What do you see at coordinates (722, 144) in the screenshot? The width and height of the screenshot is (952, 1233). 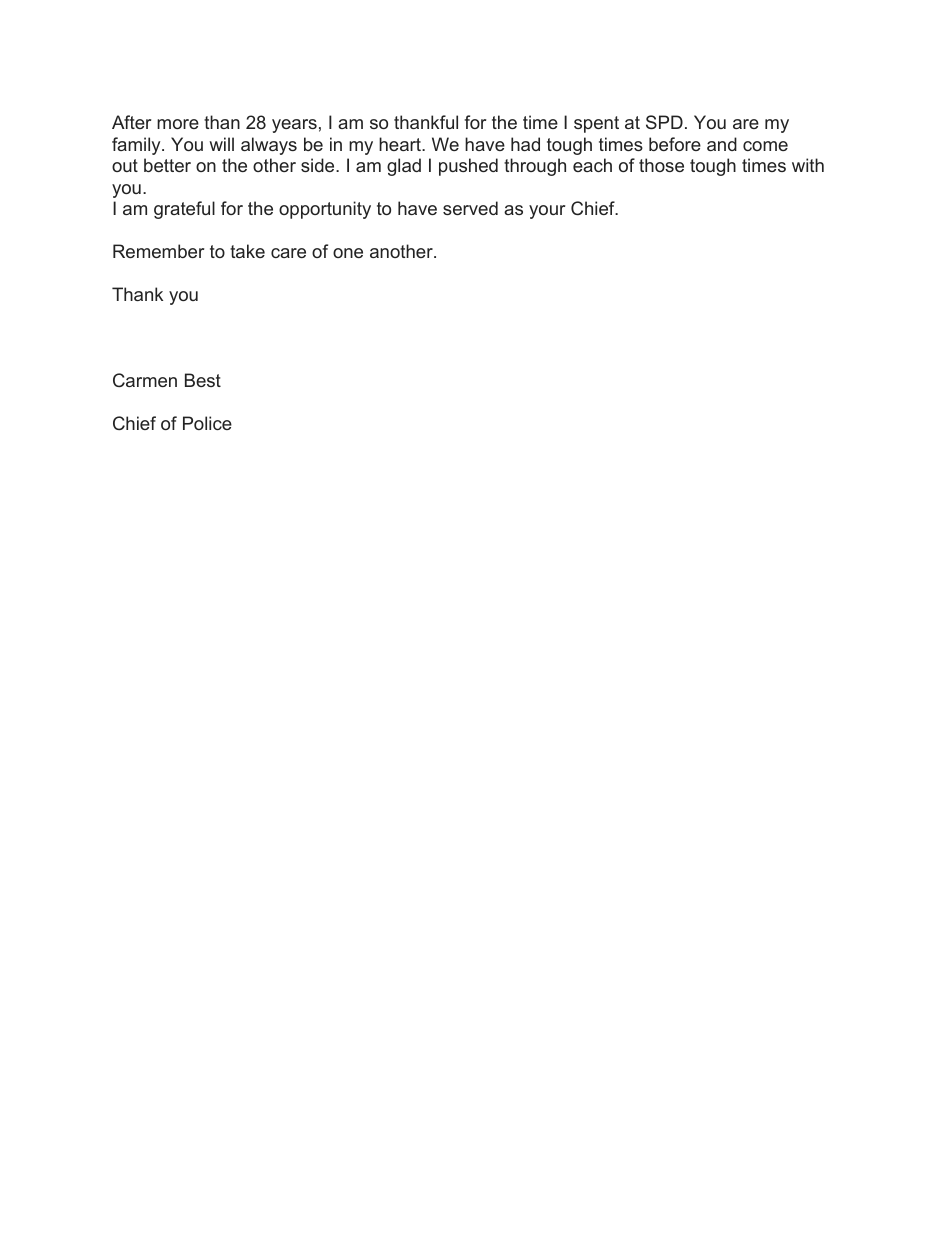 I see `and` at bounding box center [722, 144].
